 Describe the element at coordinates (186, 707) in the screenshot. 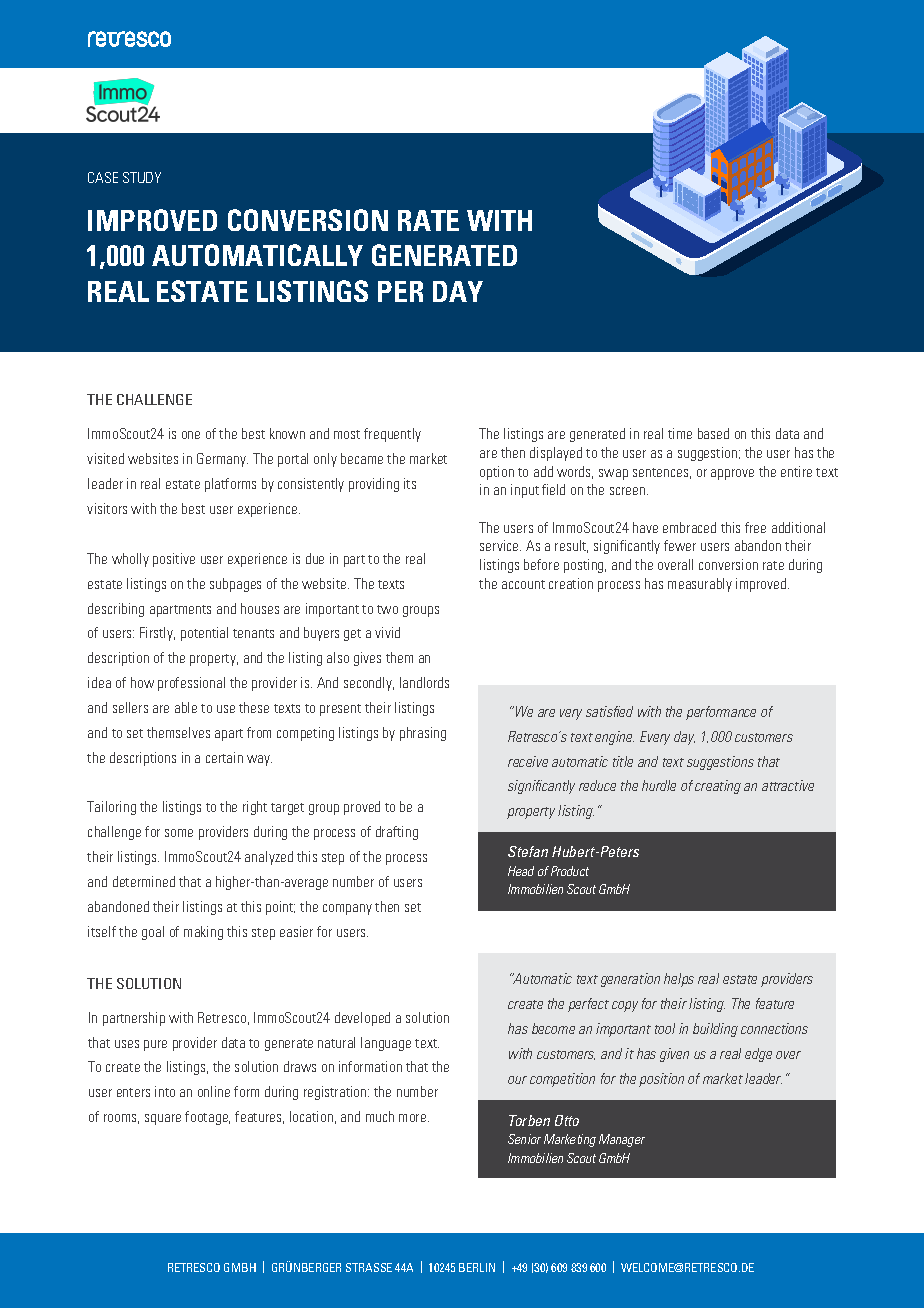

I see `able` at that location.
